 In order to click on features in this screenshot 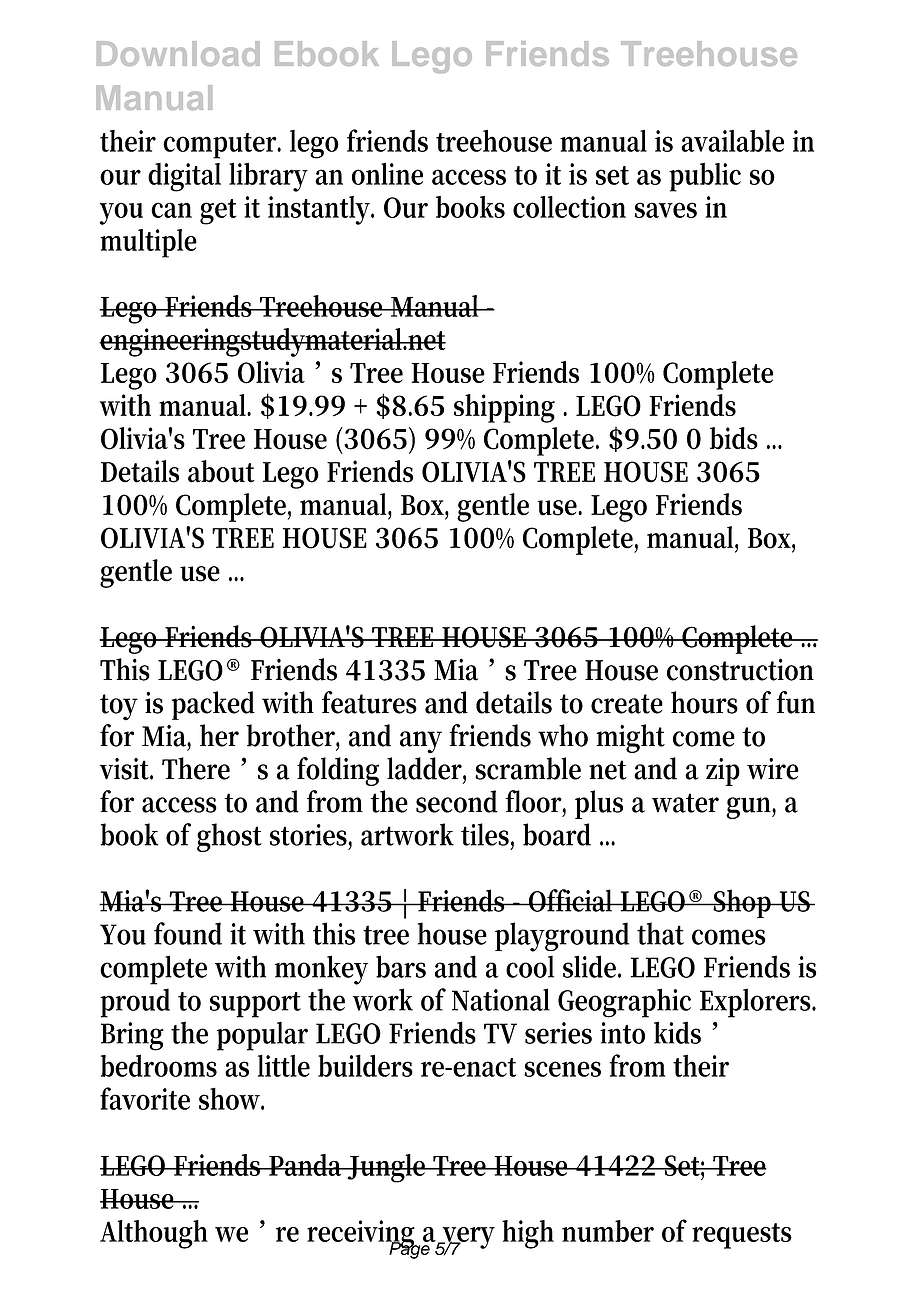, I will do `click(369, 702)`.
